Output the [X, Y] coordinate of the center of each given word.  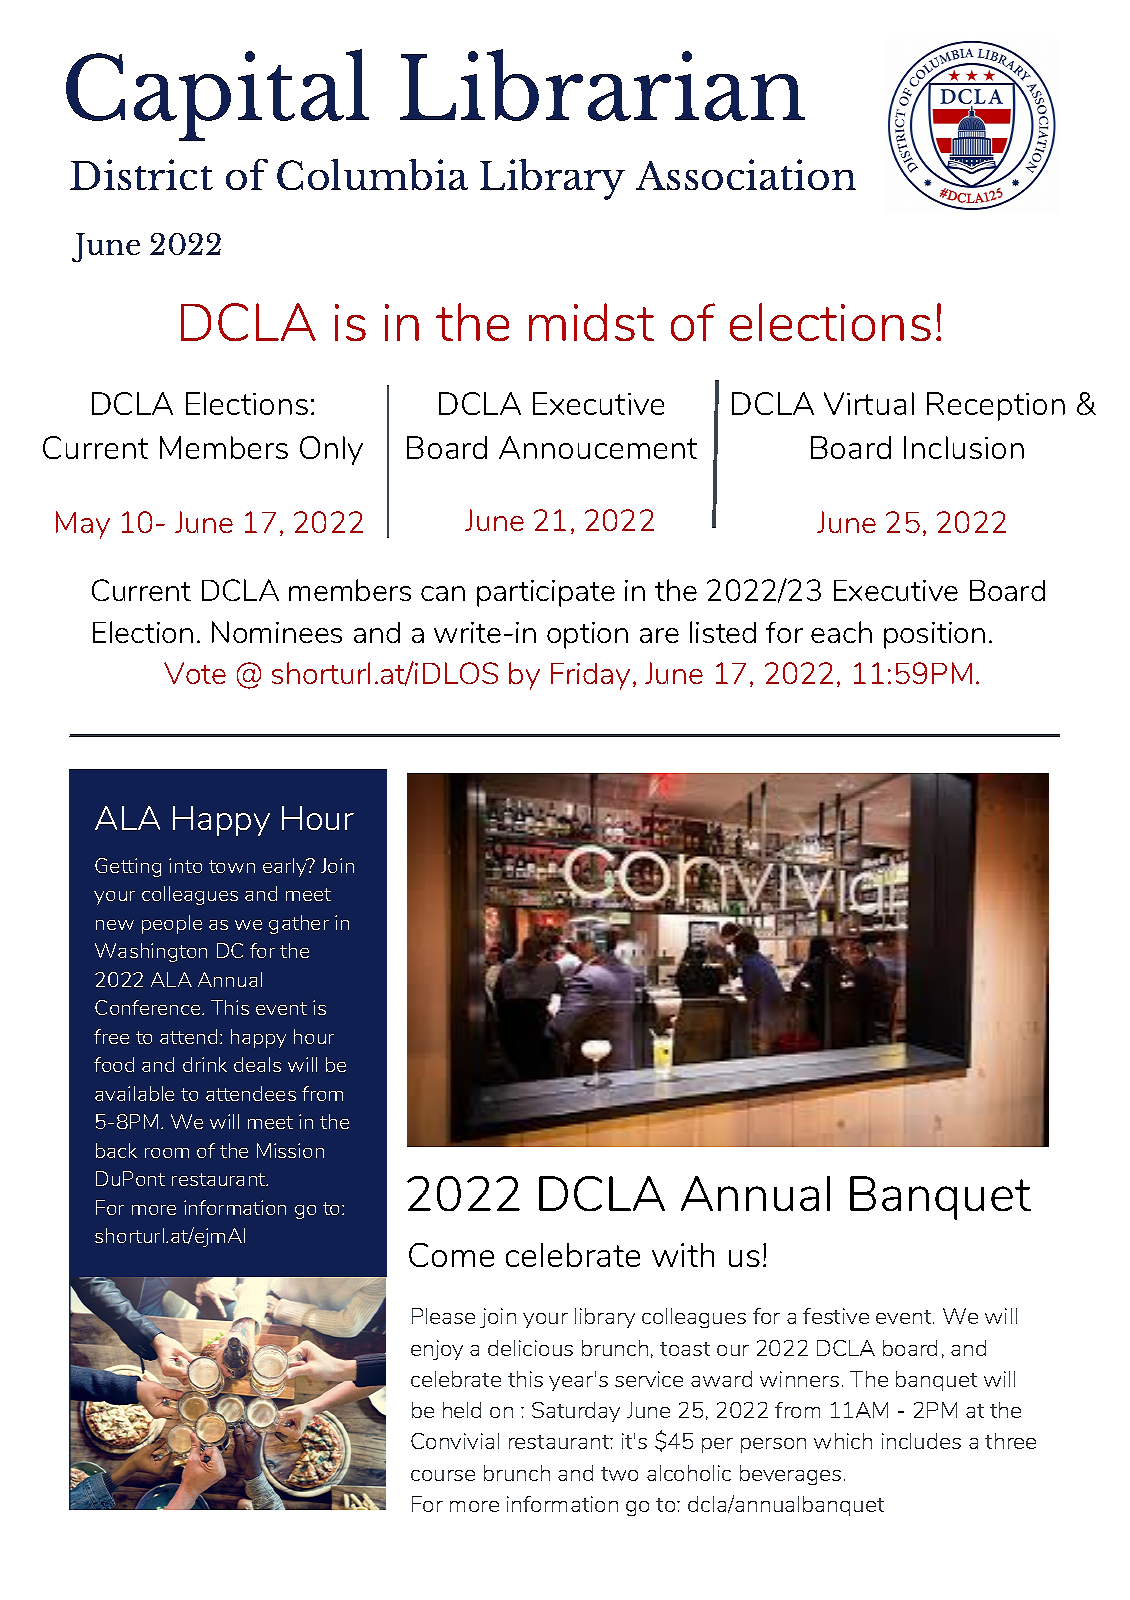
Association [746, 174]
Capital [217, 95]
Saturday [576, 1412]
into [185, 865]
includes [921, 1441]
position [934, 635]
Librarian [602, 85]
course [443, 1475]
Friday [590, 676]
